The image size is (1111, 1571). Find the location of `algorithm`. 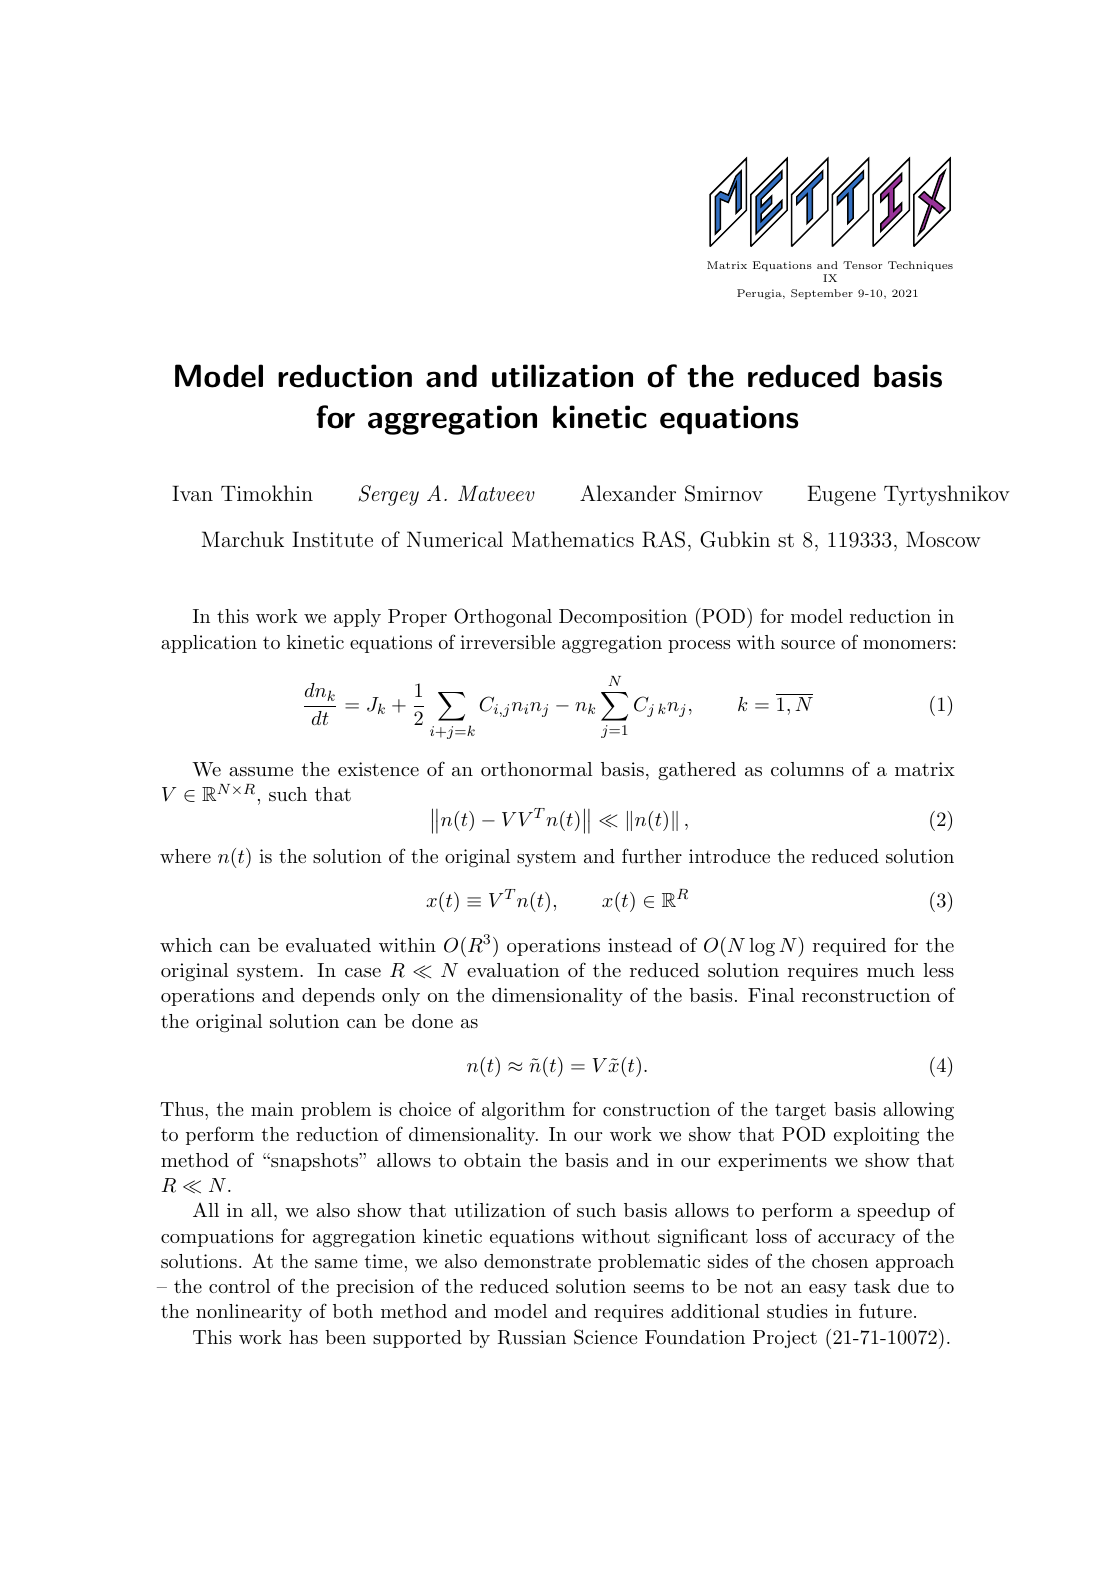

algorithm is located at coordinates (523, 1111).
